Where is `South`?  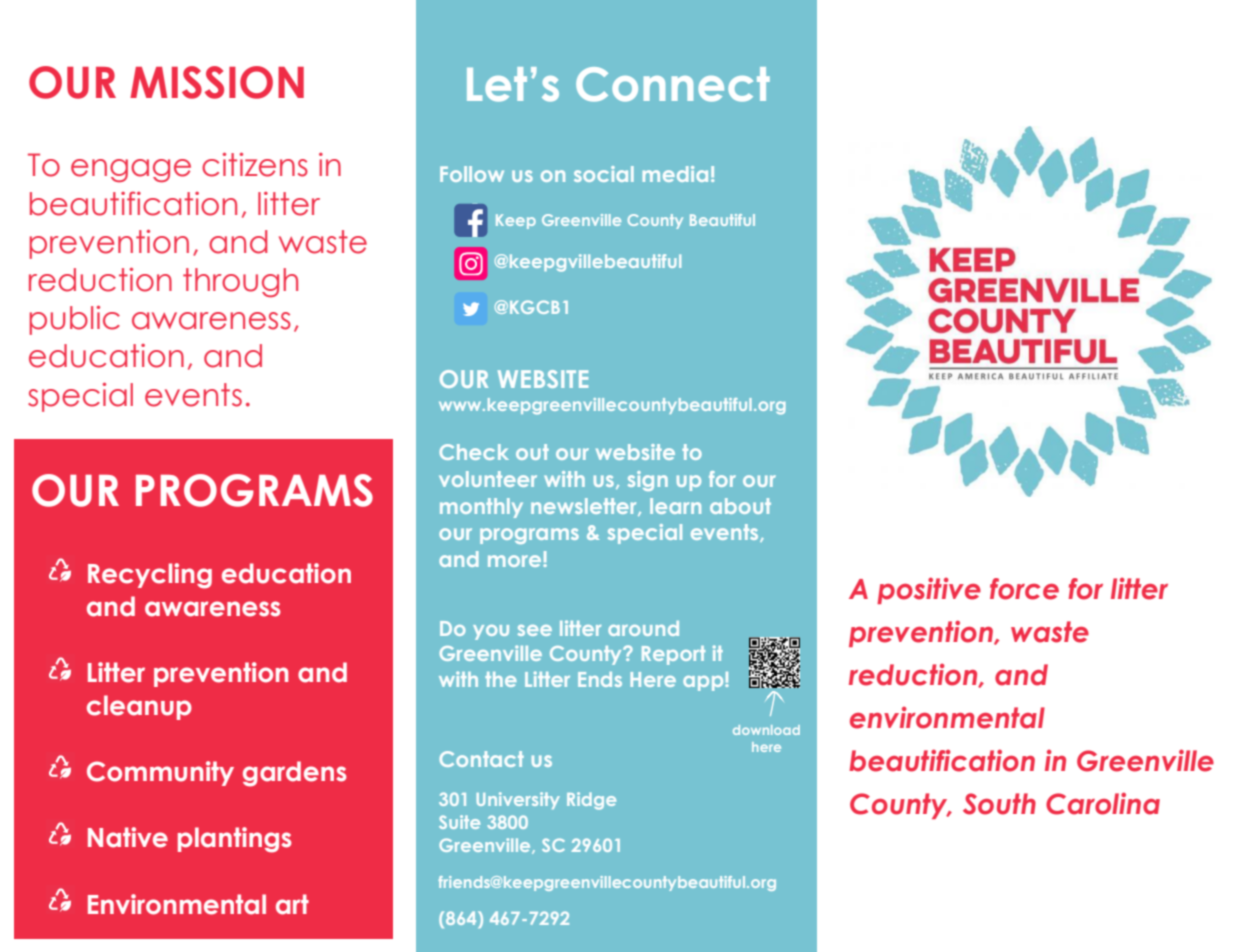 South is located at coordinates (999, 804).
